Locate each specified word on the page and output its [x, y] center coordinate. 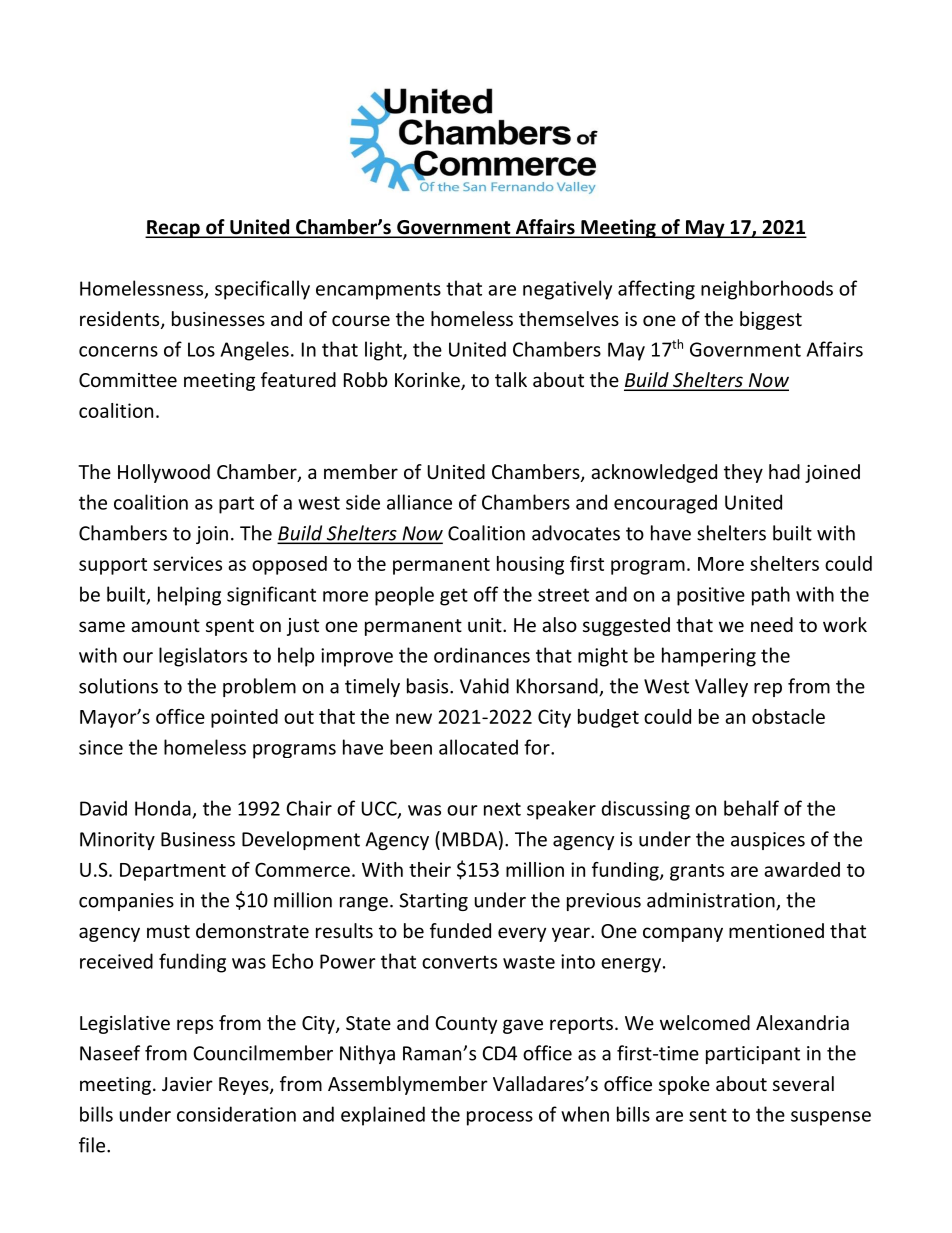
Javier [187, 1084]
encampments [378, 291]
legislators [203, 657]
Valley [721, 687]
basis [429, 686]
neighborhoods [767, 290]
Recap [173, 229]
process [500, 1118]
